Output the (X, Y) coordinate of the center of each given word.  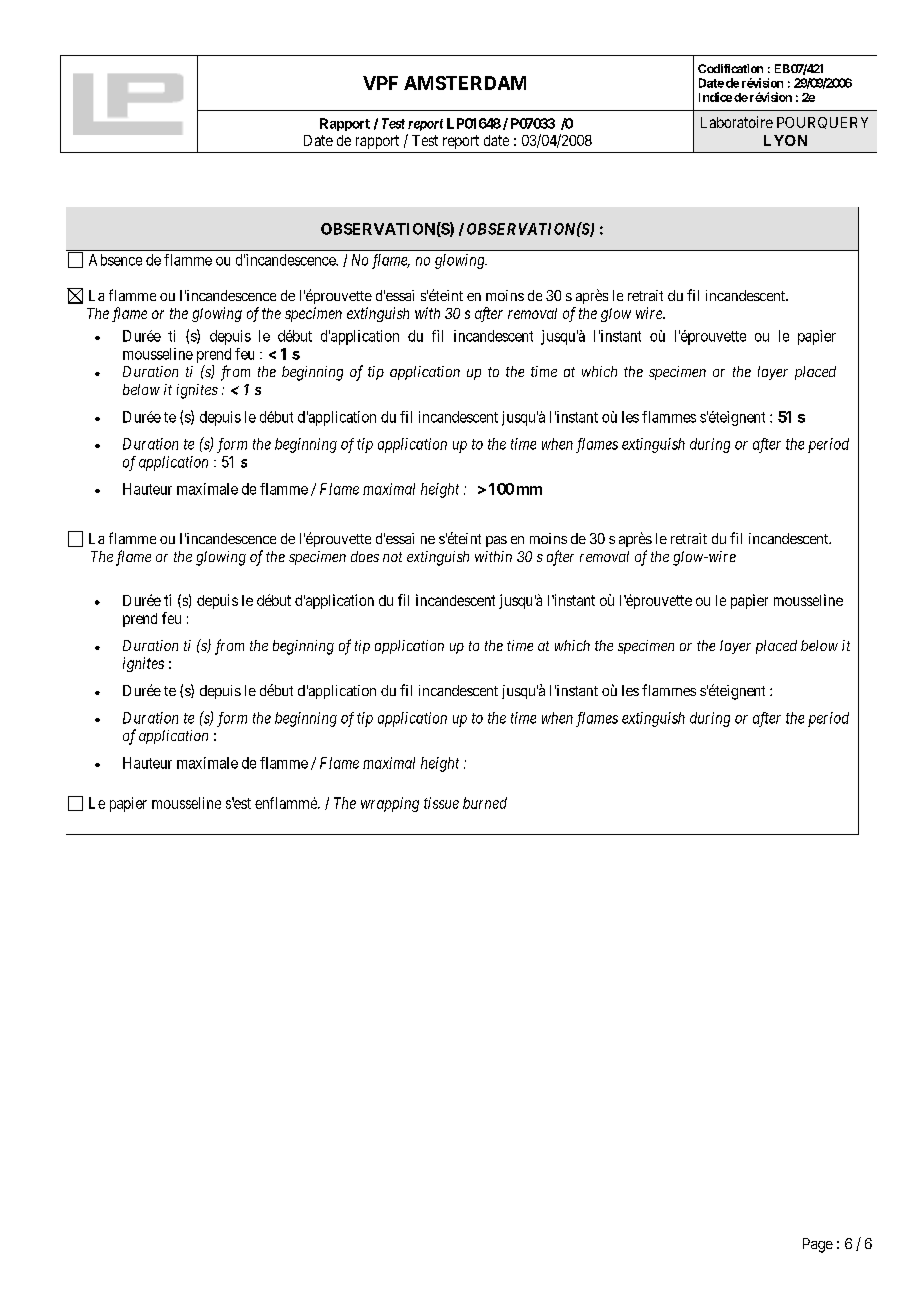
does (365, 556)
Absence (115, 260)
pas (496, 541)
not (392, 557)
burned (485, 803)
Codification (730, 68)
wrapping (390, 804)
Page (818, 1245)
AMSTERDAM (465, 83)
